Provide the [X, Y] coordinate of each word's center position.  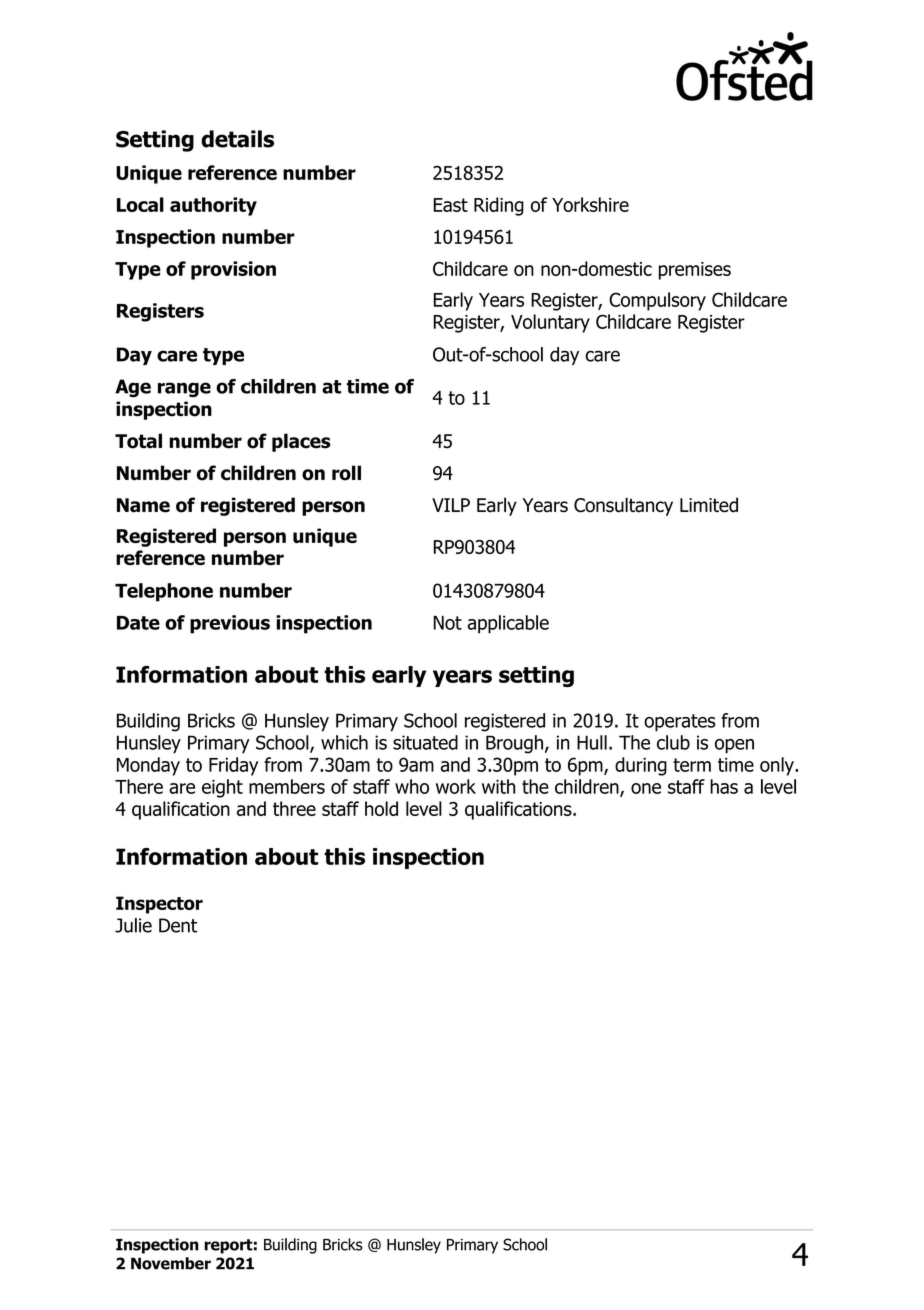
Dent [178, 925]
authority [213, 206]
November [171, 1263]
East [450, 205]
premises [695, 271]
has [724, 786]
